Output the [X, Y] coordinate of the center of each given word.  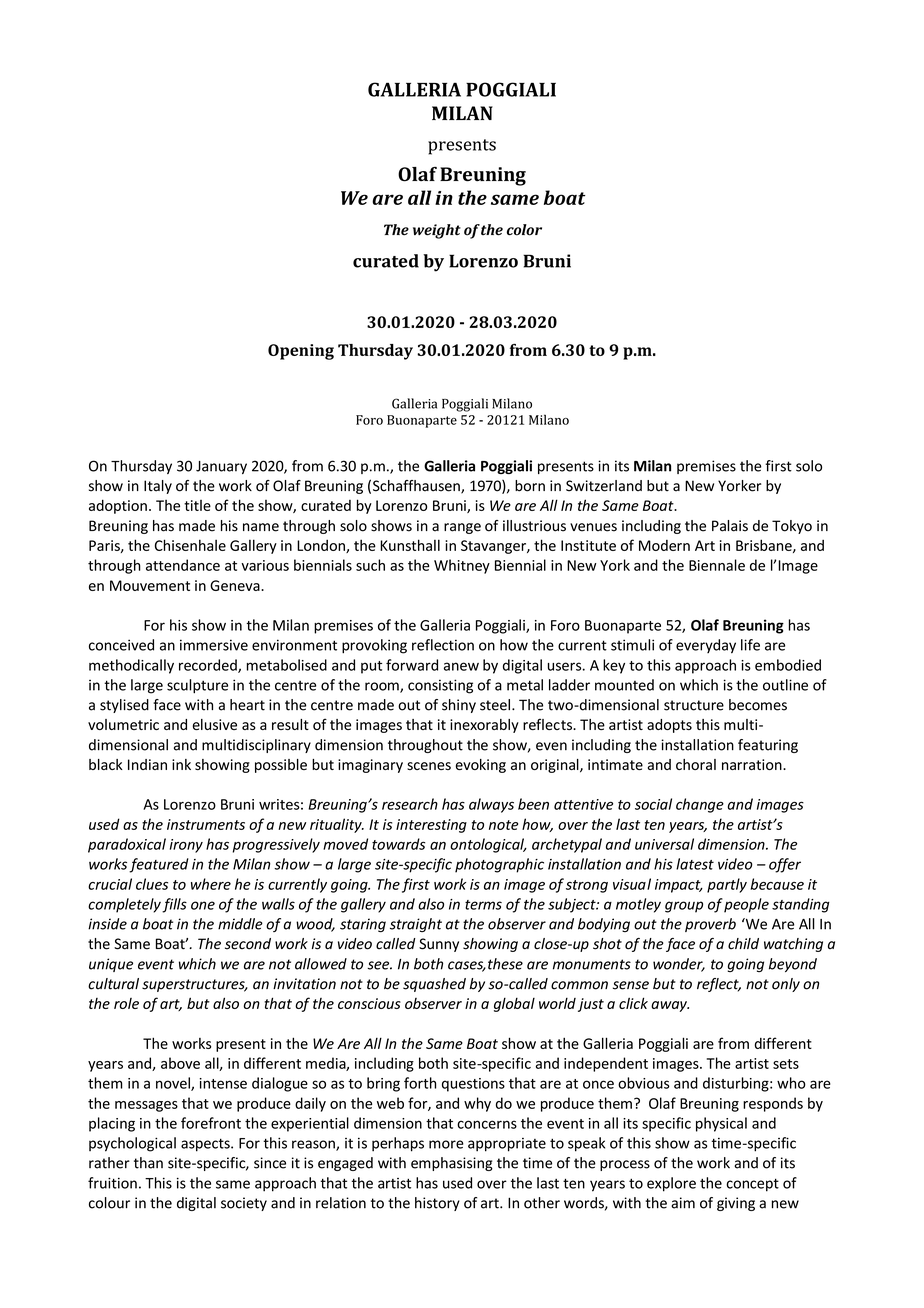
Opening [301, 352]
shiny [459, 706]
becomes [758, 705]
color [524, 230]
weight [437, 231]
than [148, 1163]
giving [736, 1204]
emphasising [452, 1164]
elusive [215, 724]
